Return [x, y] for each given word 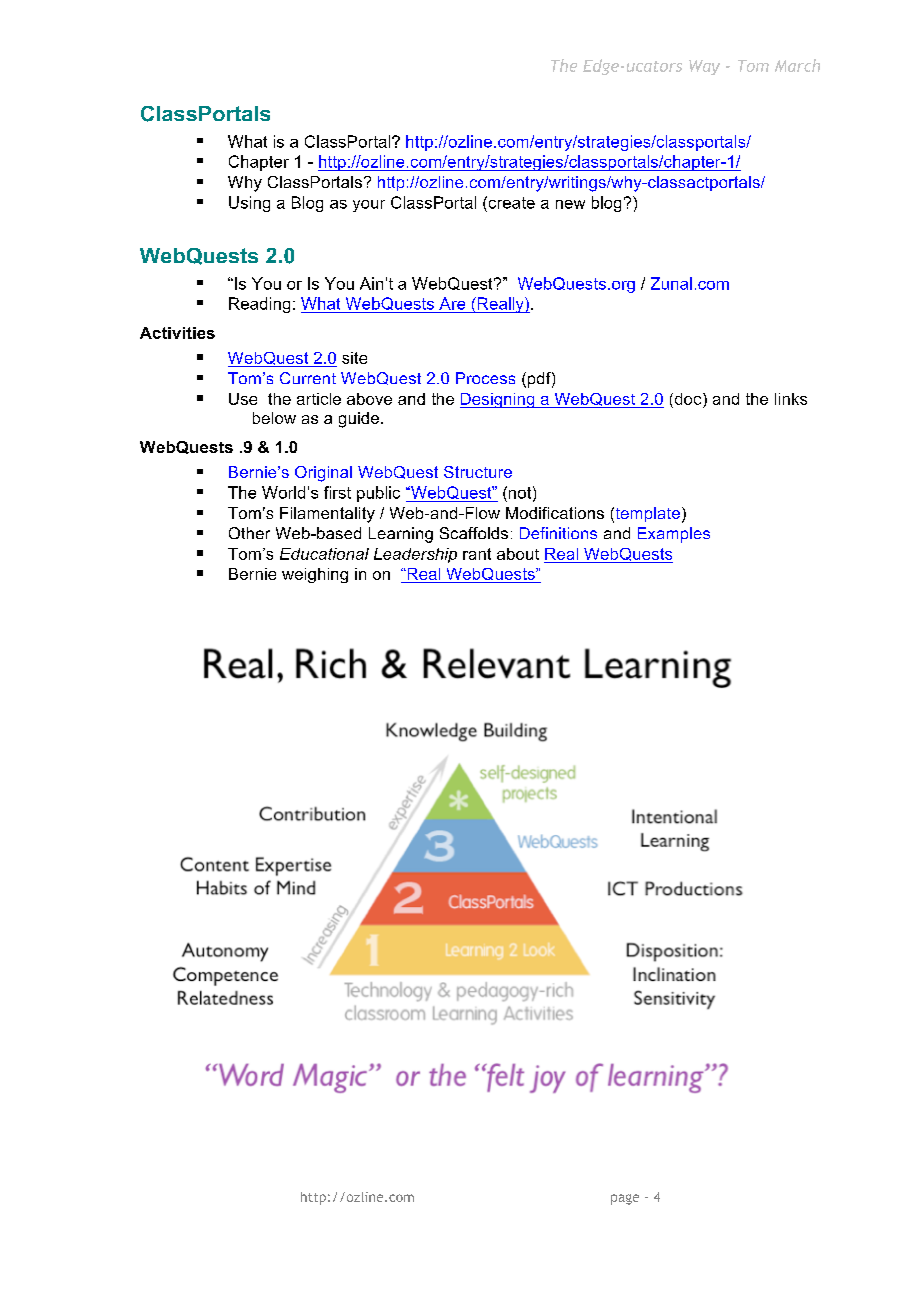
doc [688, 399]
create [510, 202]
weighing [315, 575]
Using [249, 204]
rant [477, 554]
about [518, 554]
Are [452, 303]
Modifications [555, 513]
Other [249, 533]
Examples [674, 535]
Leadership [415, 555]
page [625, 1199]
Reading [259, 305]
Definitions [558, 533]
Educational [324, 554]
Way [704, 67]
